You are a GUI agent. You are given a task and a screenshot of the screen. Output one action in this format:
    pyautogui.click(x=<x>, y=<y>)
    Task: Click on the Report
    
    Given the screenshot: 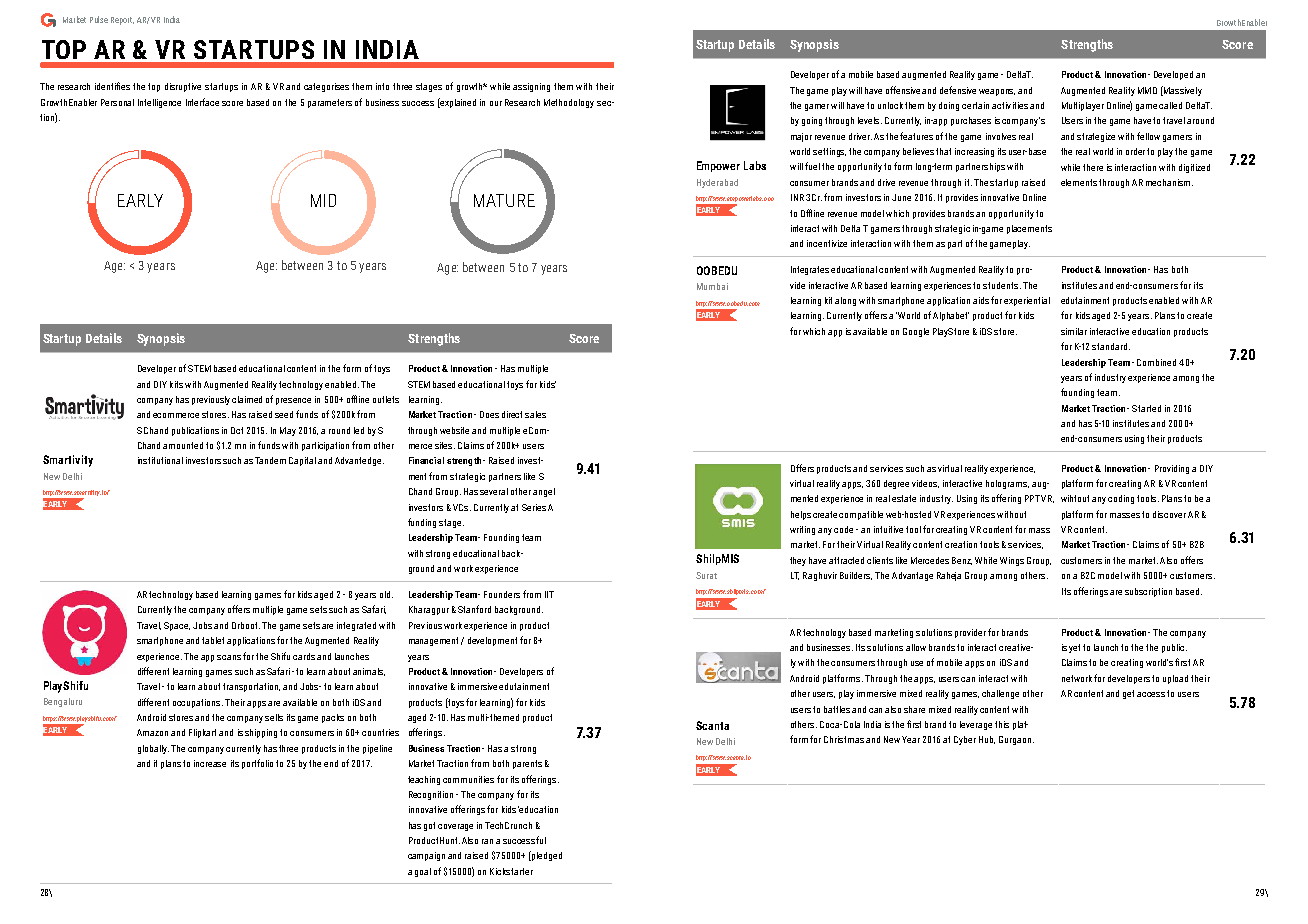 What is the action you would take?
    pyautogui.click(x=122, y=21)
